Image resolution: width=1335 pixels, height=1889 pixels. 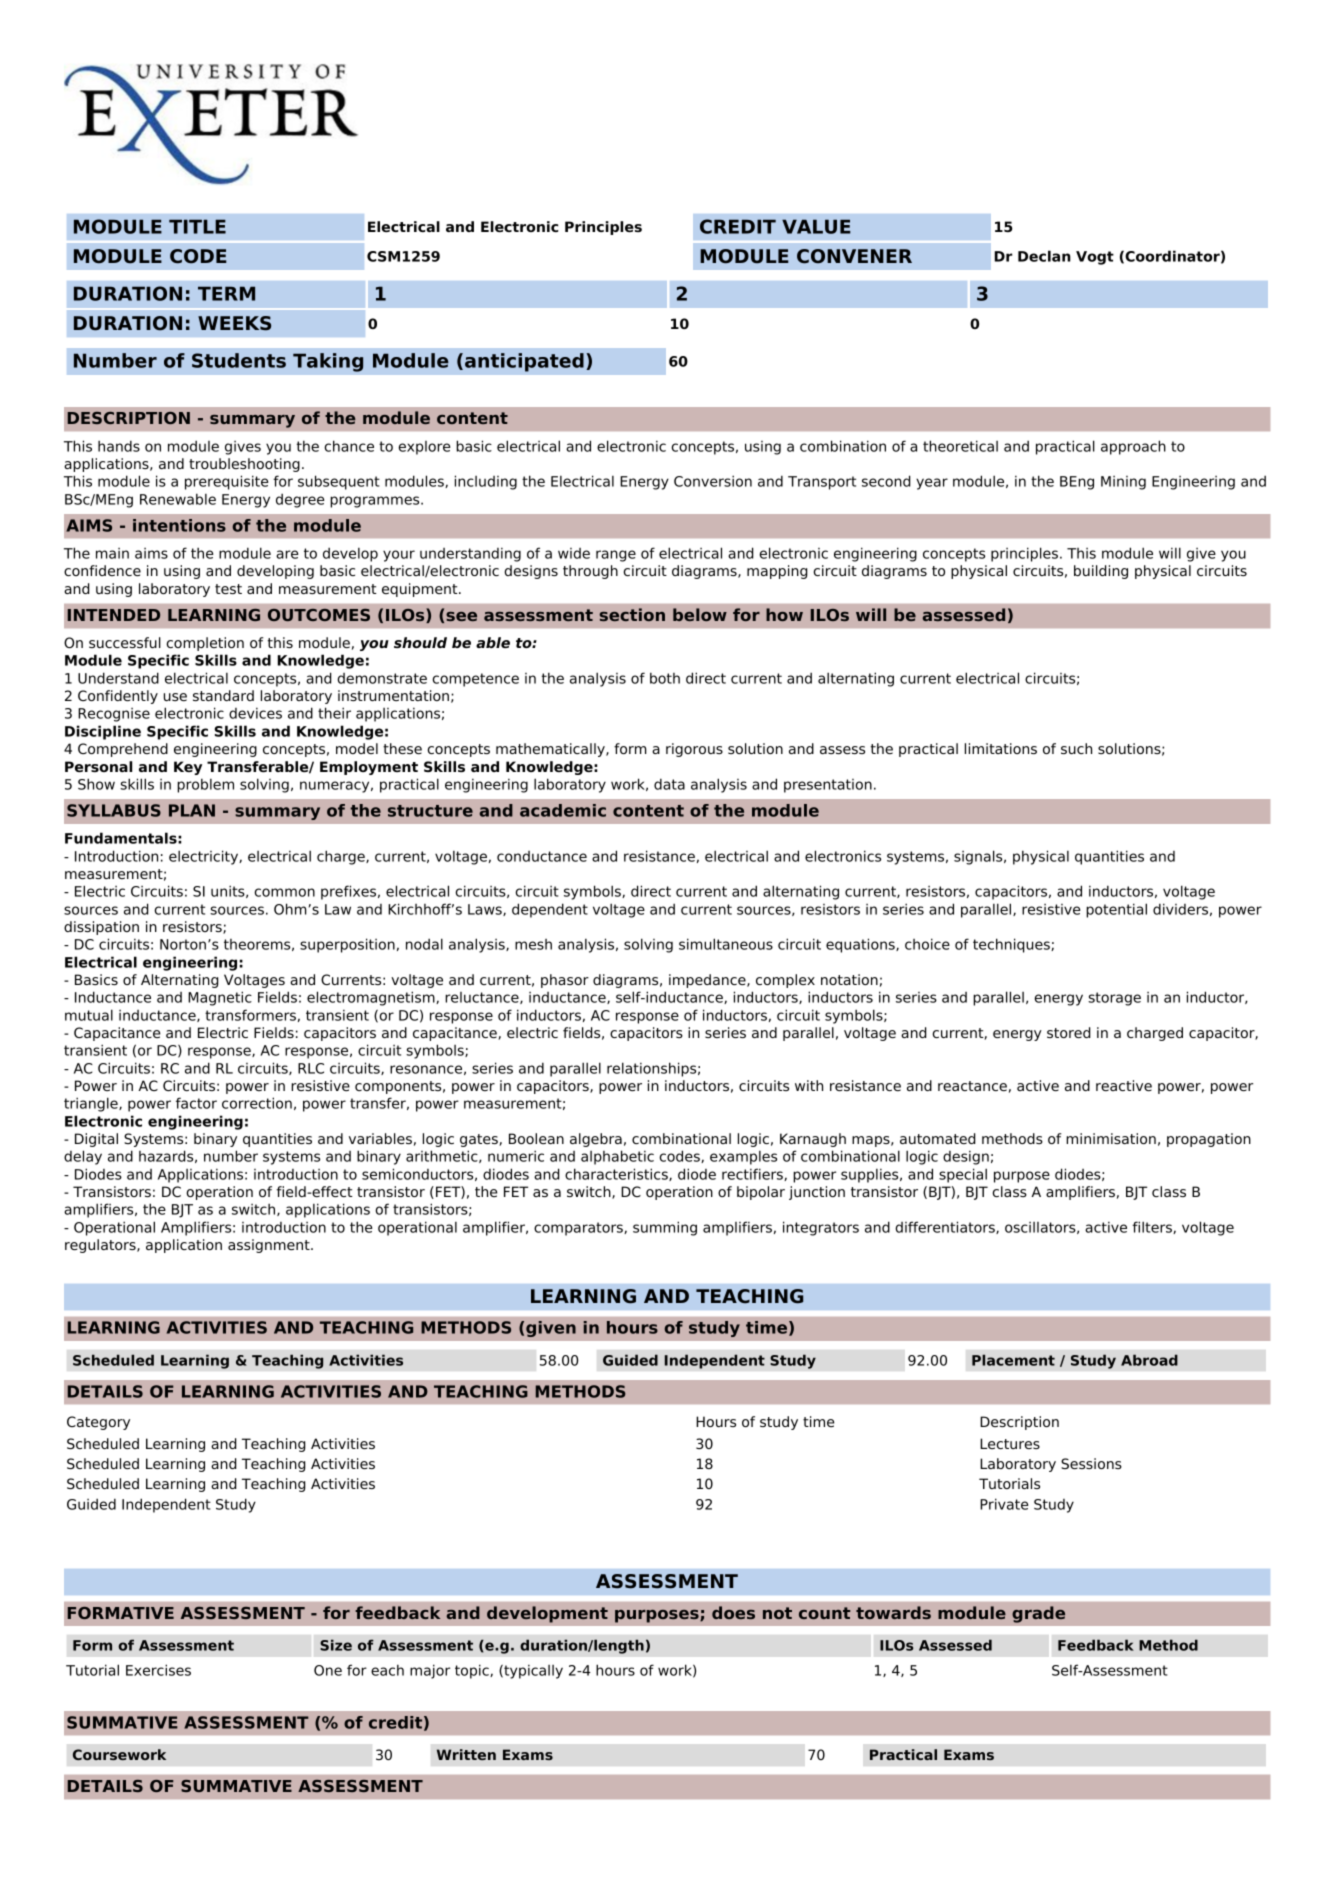 I want to click on grade, so click(x=1038, y=1614).
